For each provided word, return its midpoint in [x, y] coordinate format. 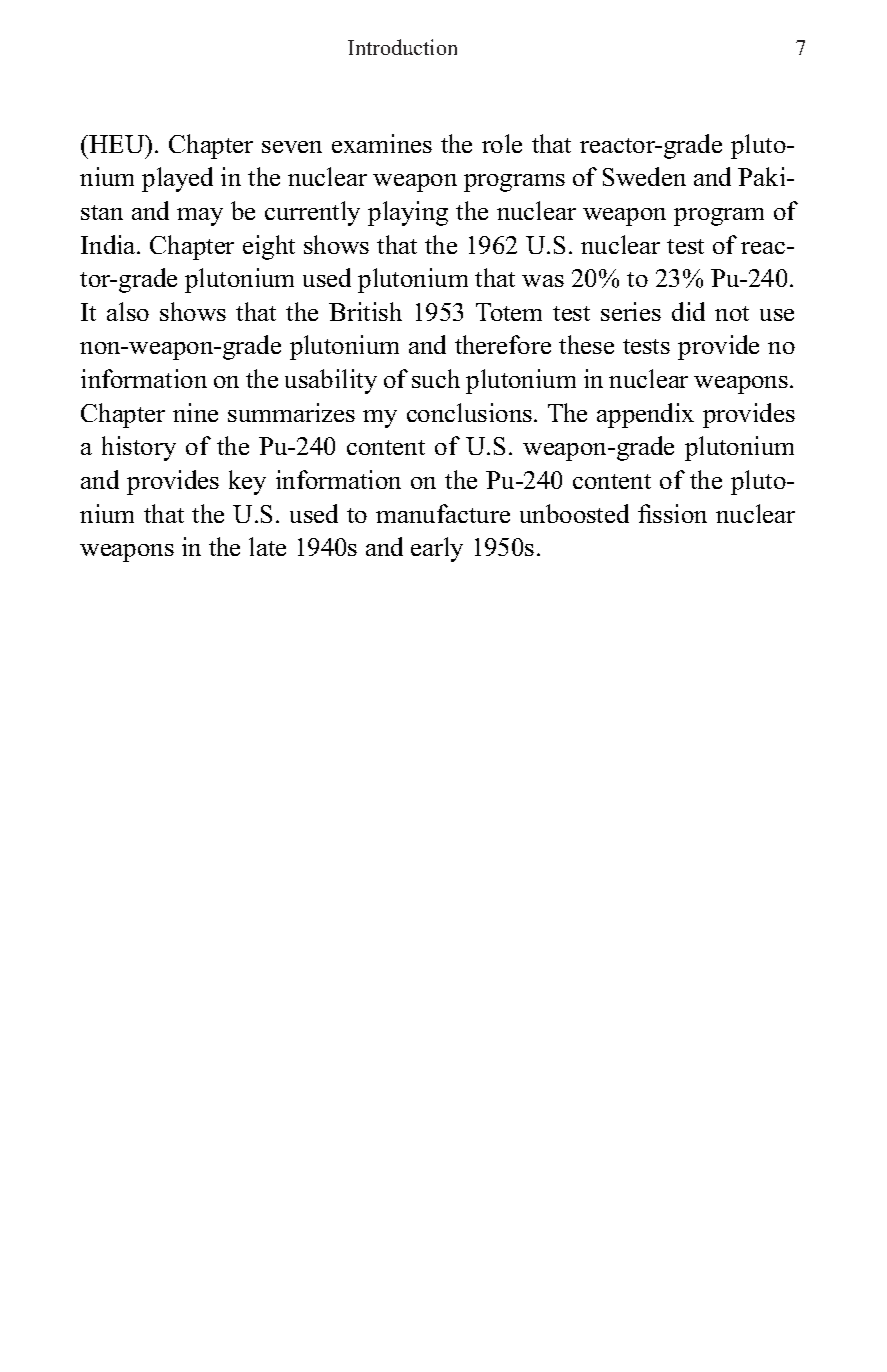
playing [408, 213]
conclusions [471, 412]
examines [382, 143]
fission [672, 513]
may [200, 217]
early [437, 549]
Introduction [402, 47]
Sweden [644, 176]
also [128, 311]
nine [195, 412]
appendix [645, 415]
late [267, 546]
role [502, 143]
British [365, 311]
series [631, 311]
